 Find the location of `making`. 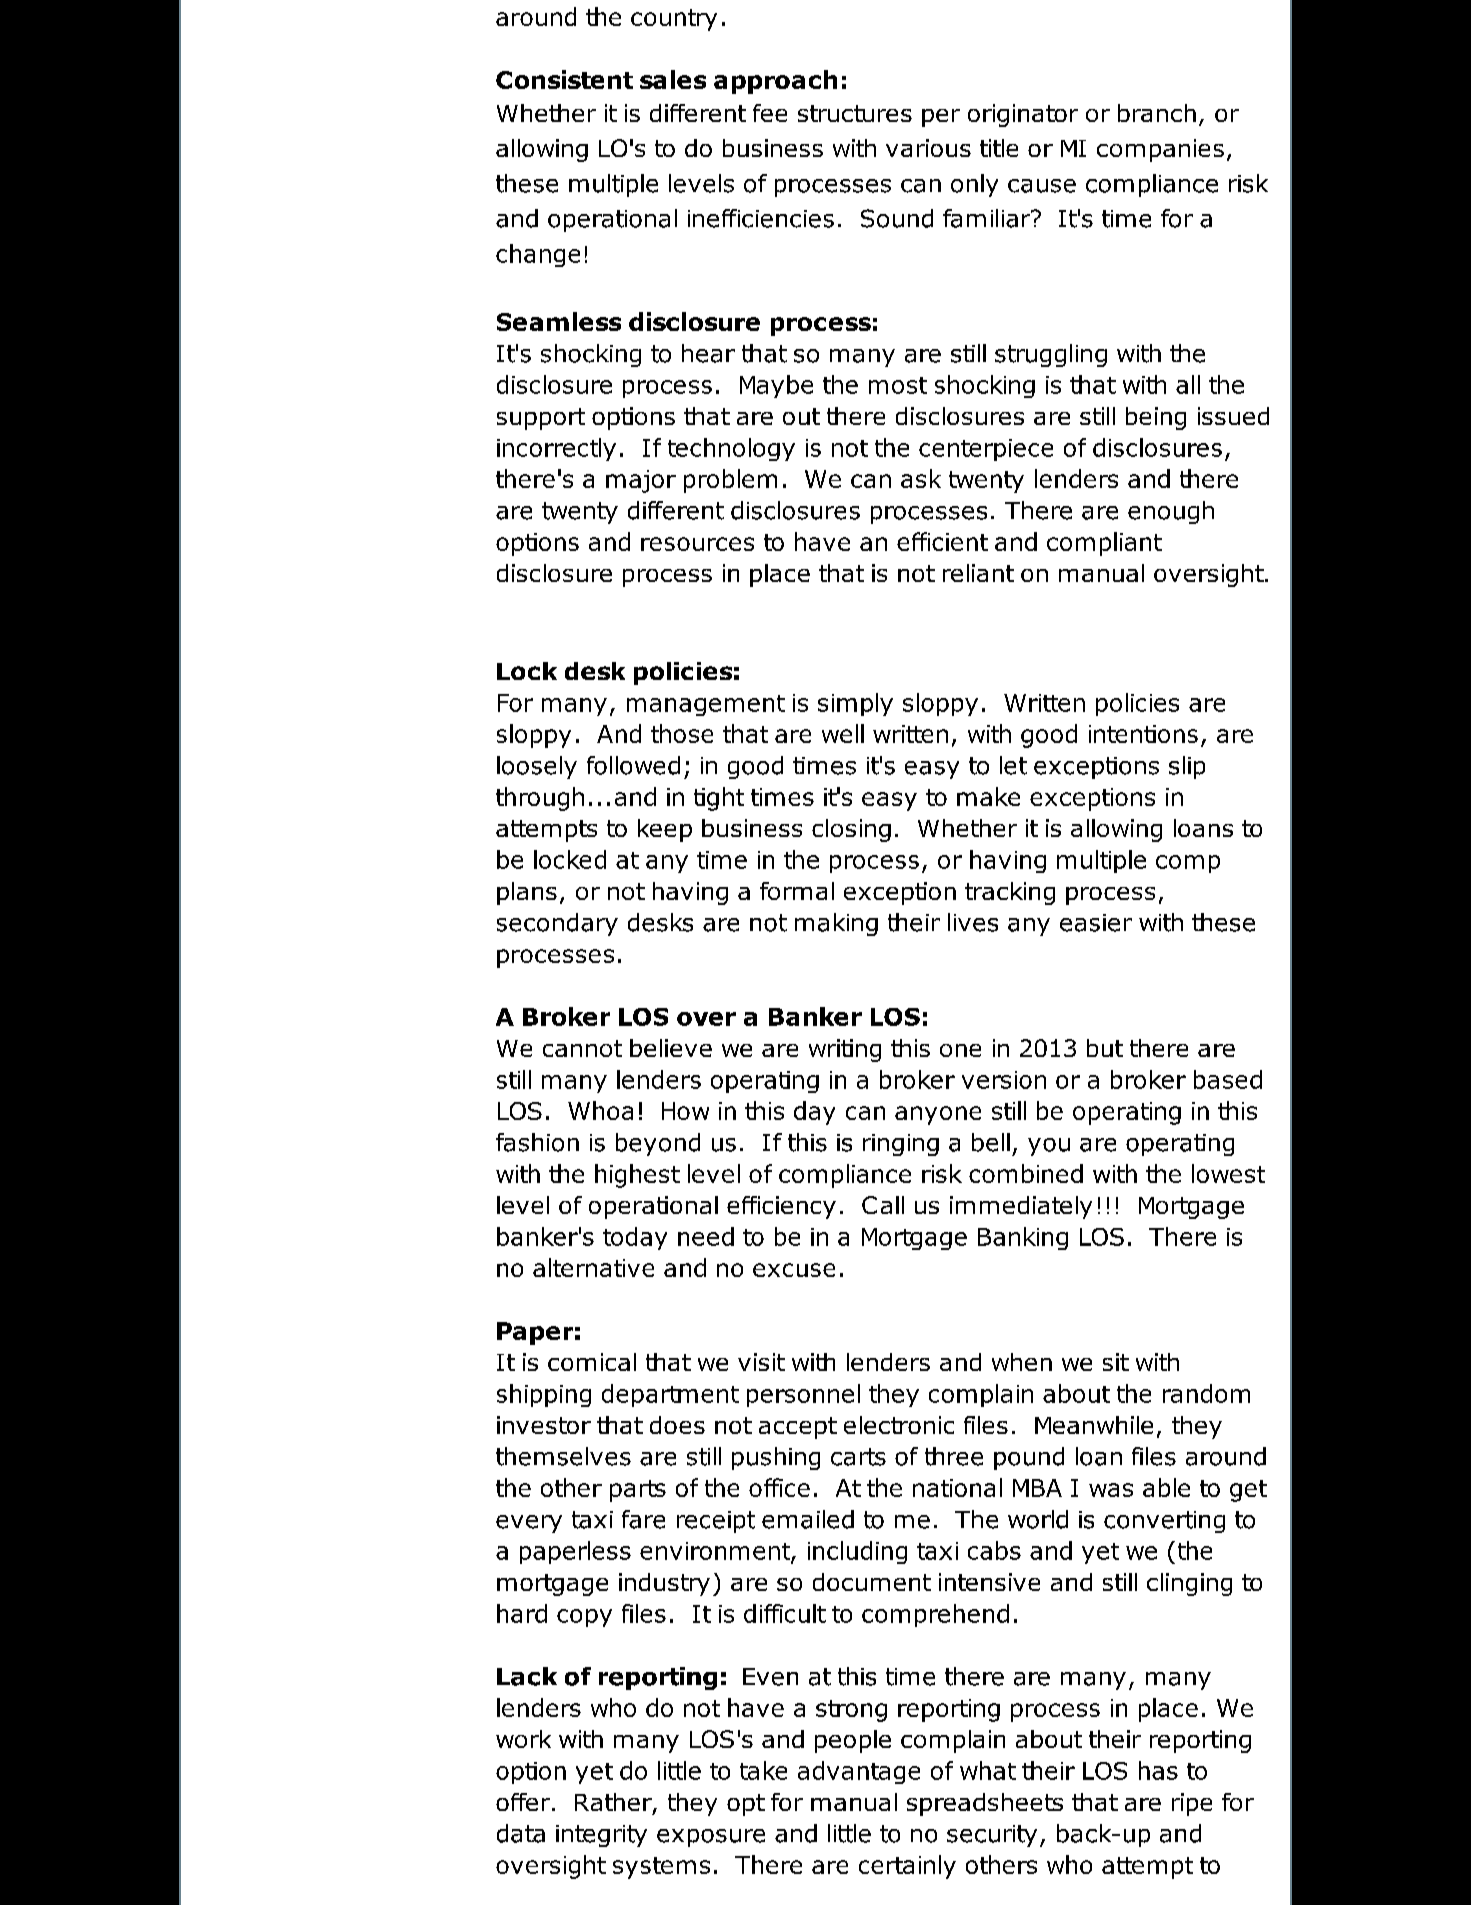

making is located at coordinates (836, 924).
